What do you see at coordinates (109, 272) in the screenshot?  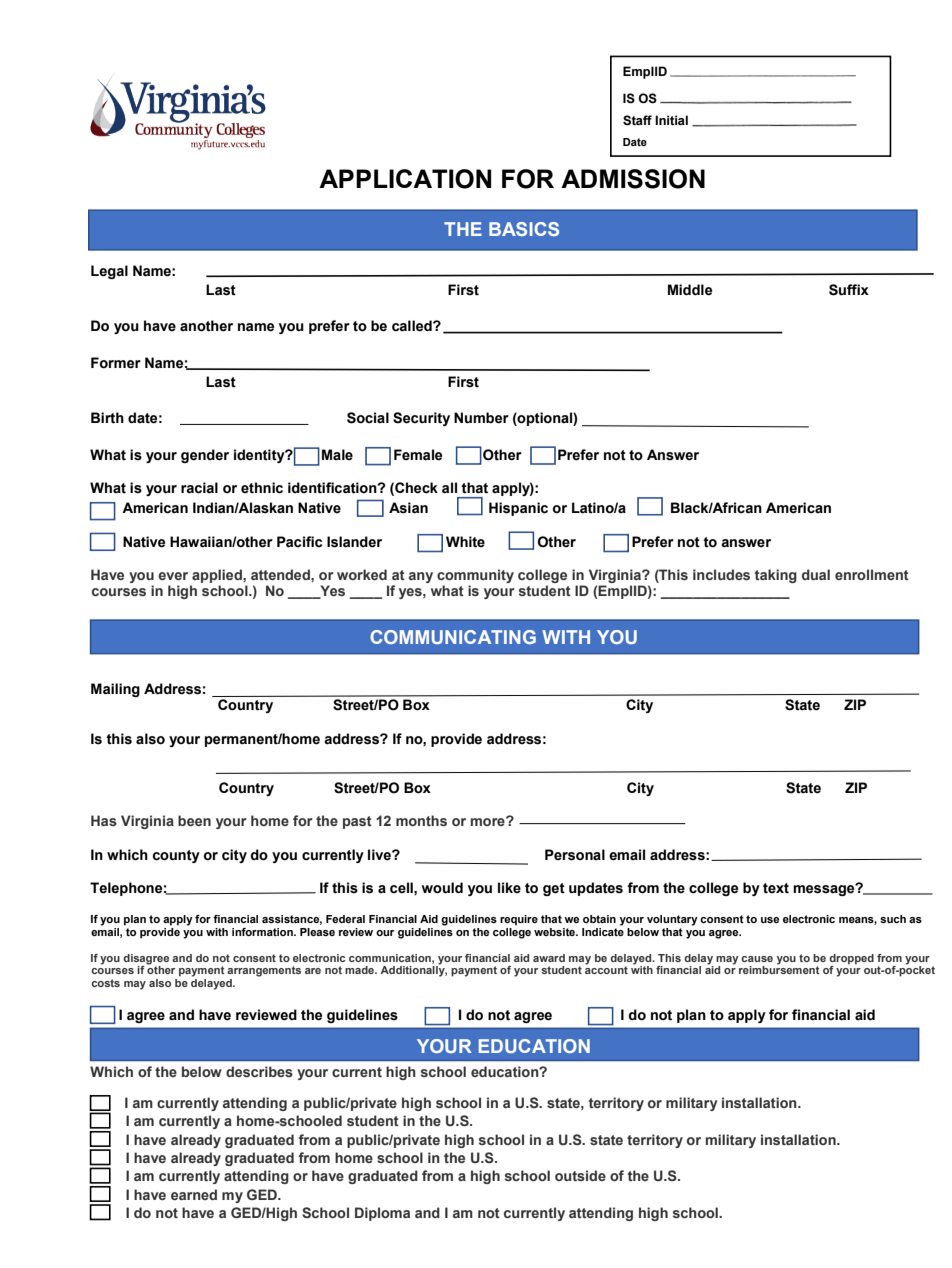 I see `Legal` at bounding box center [109, 272].
